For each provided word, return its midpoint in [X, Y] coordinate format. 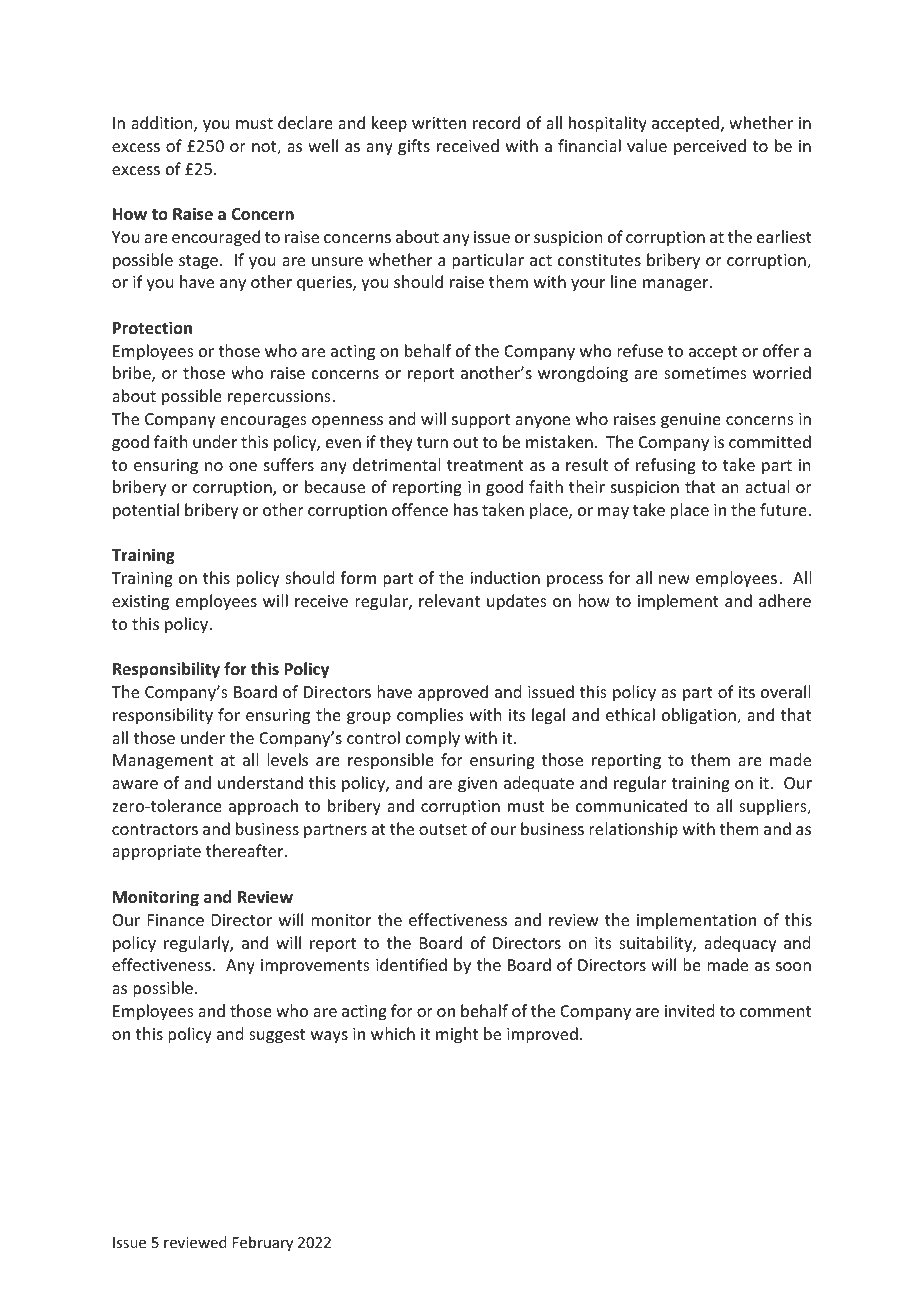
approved [453, 693]
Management [163, 762]
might [457, 1035]
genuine [691, 421]
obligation [700, 716]
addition [163, 124]
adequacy [740, 944]
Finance [176, 920]
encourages [264, 422]
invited [689, 1010]
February [263, 1243]
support [481, 421]
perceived [710, 147]
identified [411, 964]
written [439, 123]
